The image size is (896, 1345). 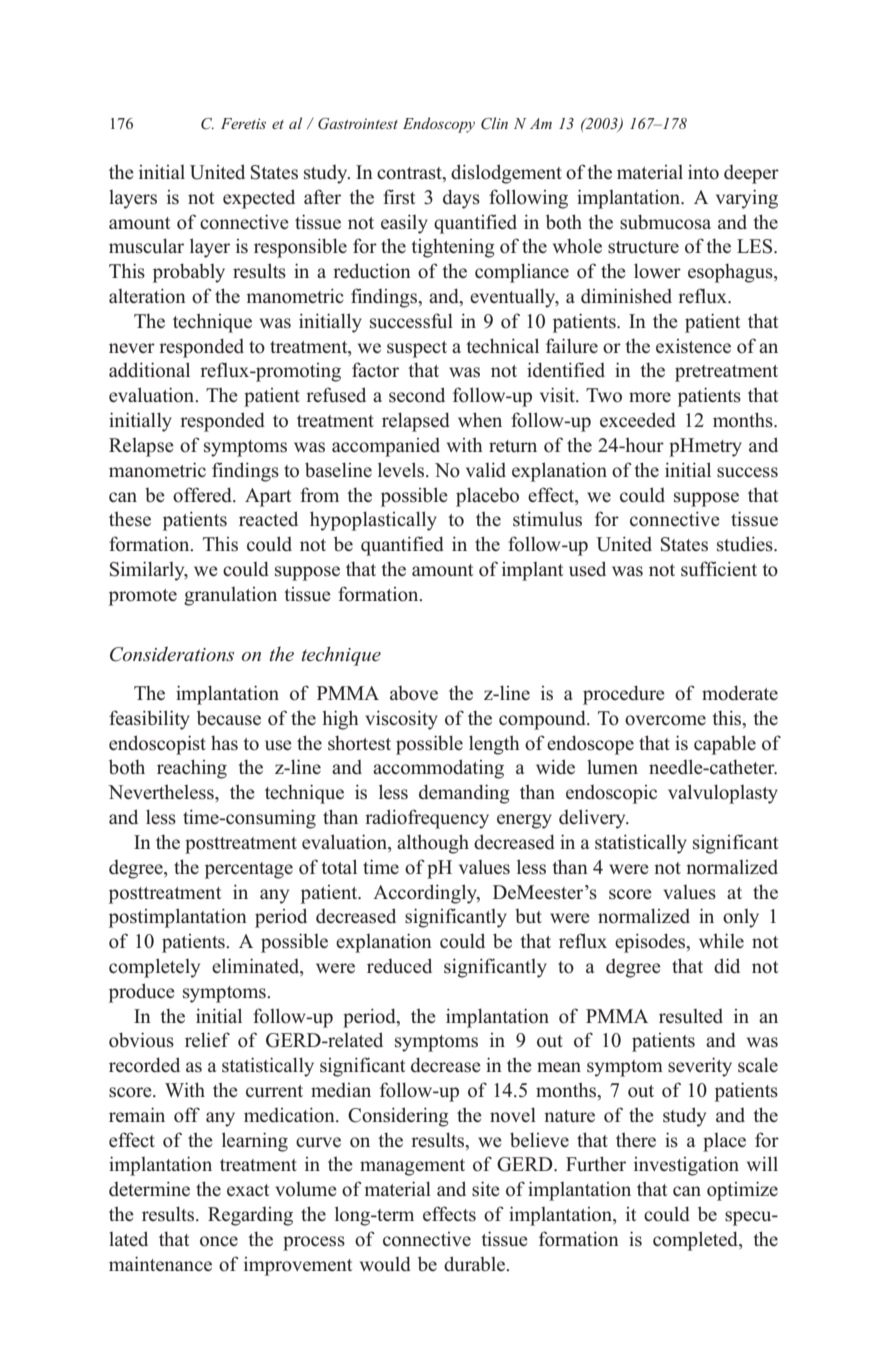 What do you see at coordinates (414, 693) in the screenshot?
I see `above` at bounding box center [414, 693].
